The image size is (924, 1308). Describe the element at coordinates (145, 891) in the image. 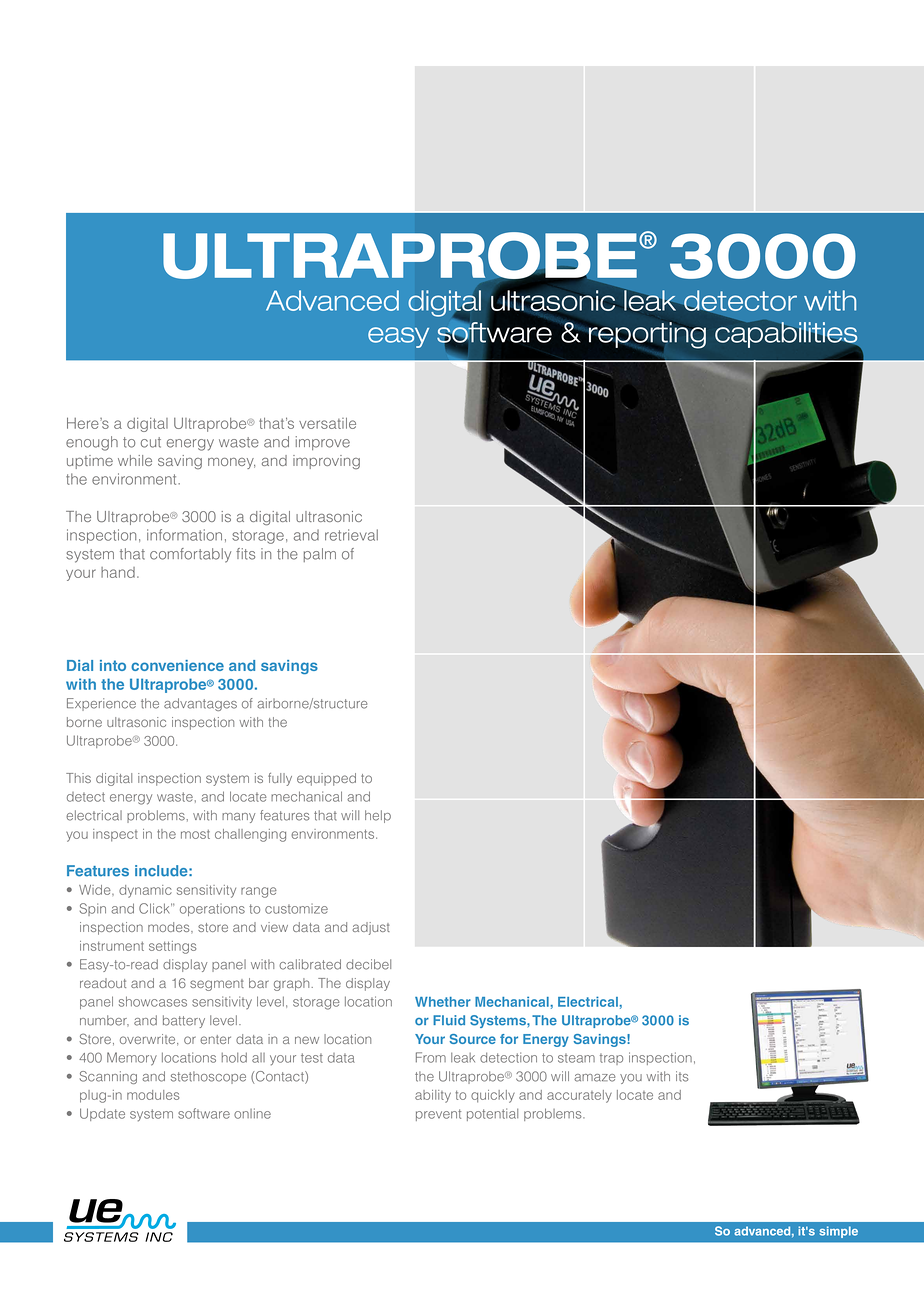

I see `dynamic` at that location.
